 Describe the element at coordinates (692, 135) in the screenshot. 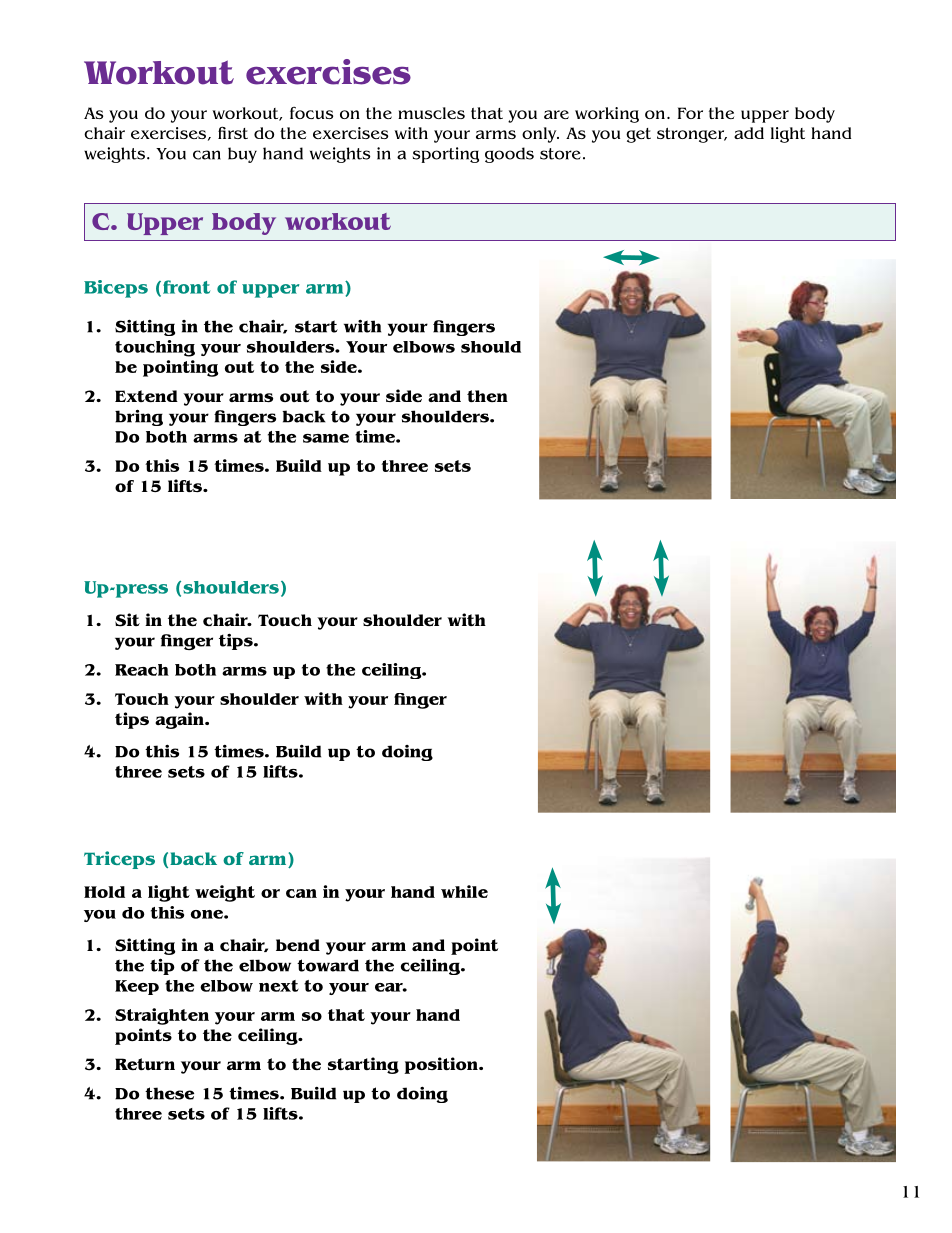

I see `stronger` at that location.
